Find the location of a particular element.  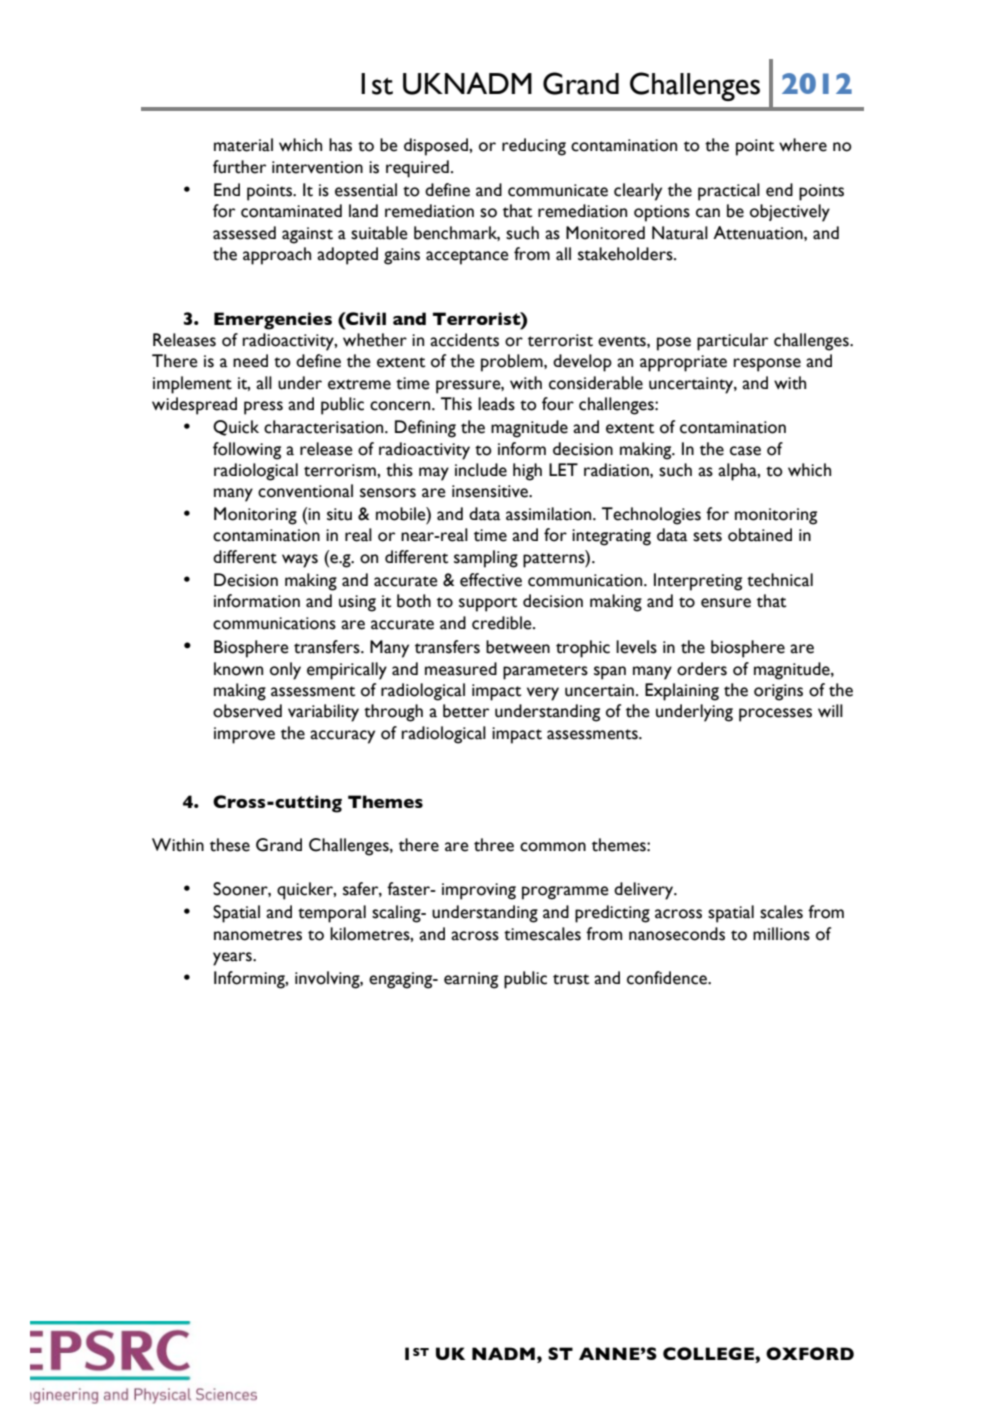

nanometres is located at coordinates (258, 935).
